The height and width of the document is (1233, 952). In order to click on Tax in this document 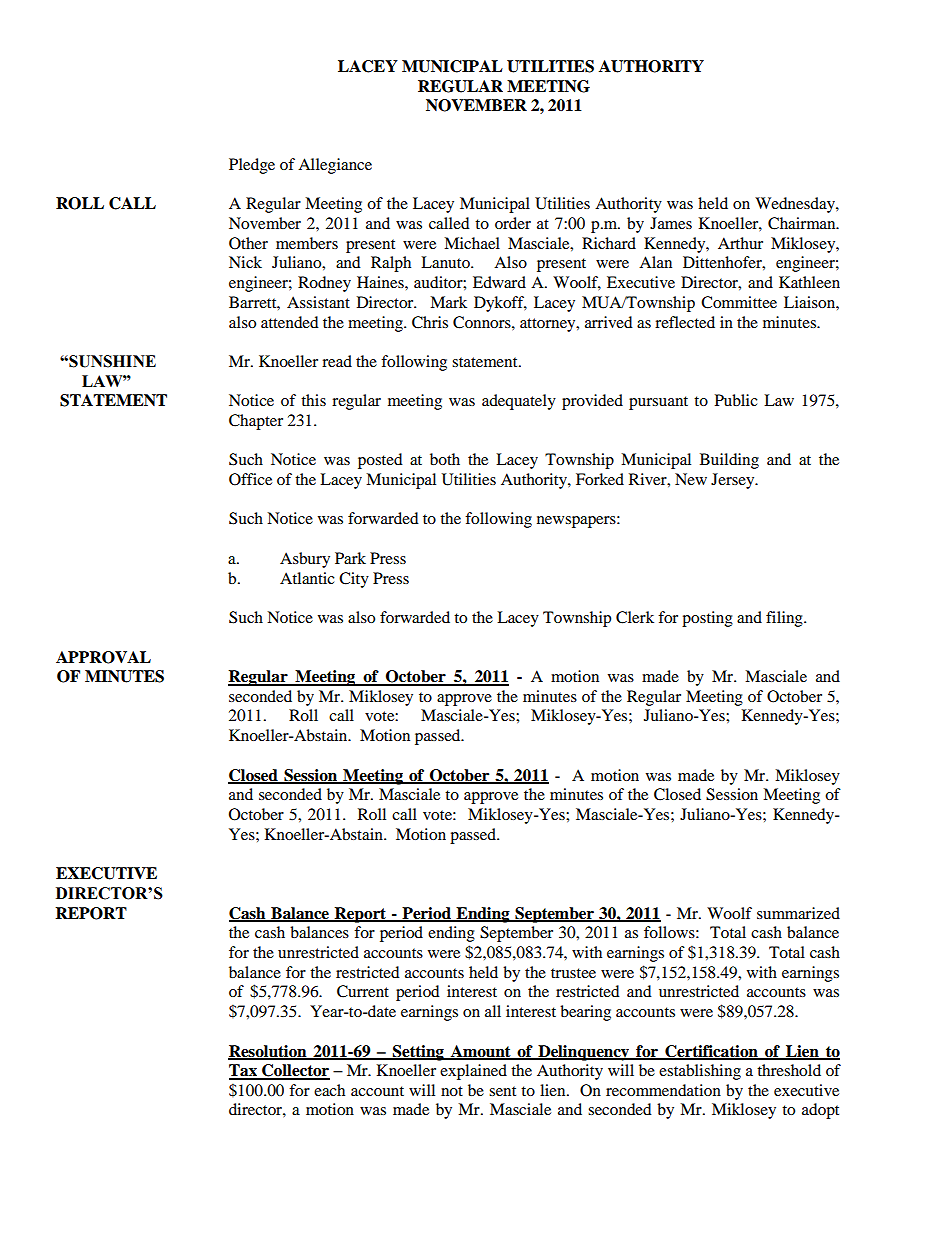, I will do `click(244, 1071)`.
